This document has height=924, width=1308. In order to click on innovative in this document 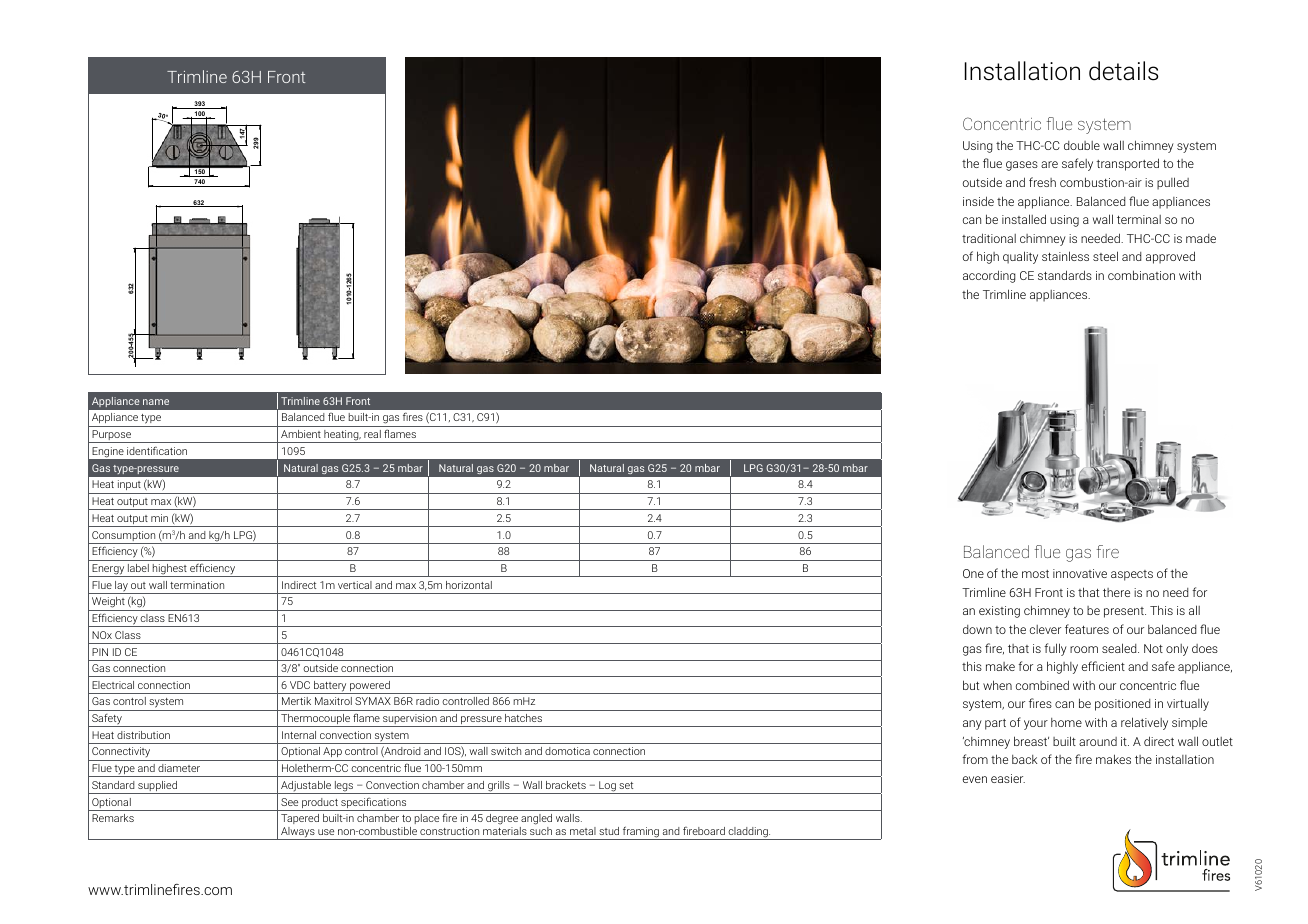, I will do `click(1080, 573)`.
